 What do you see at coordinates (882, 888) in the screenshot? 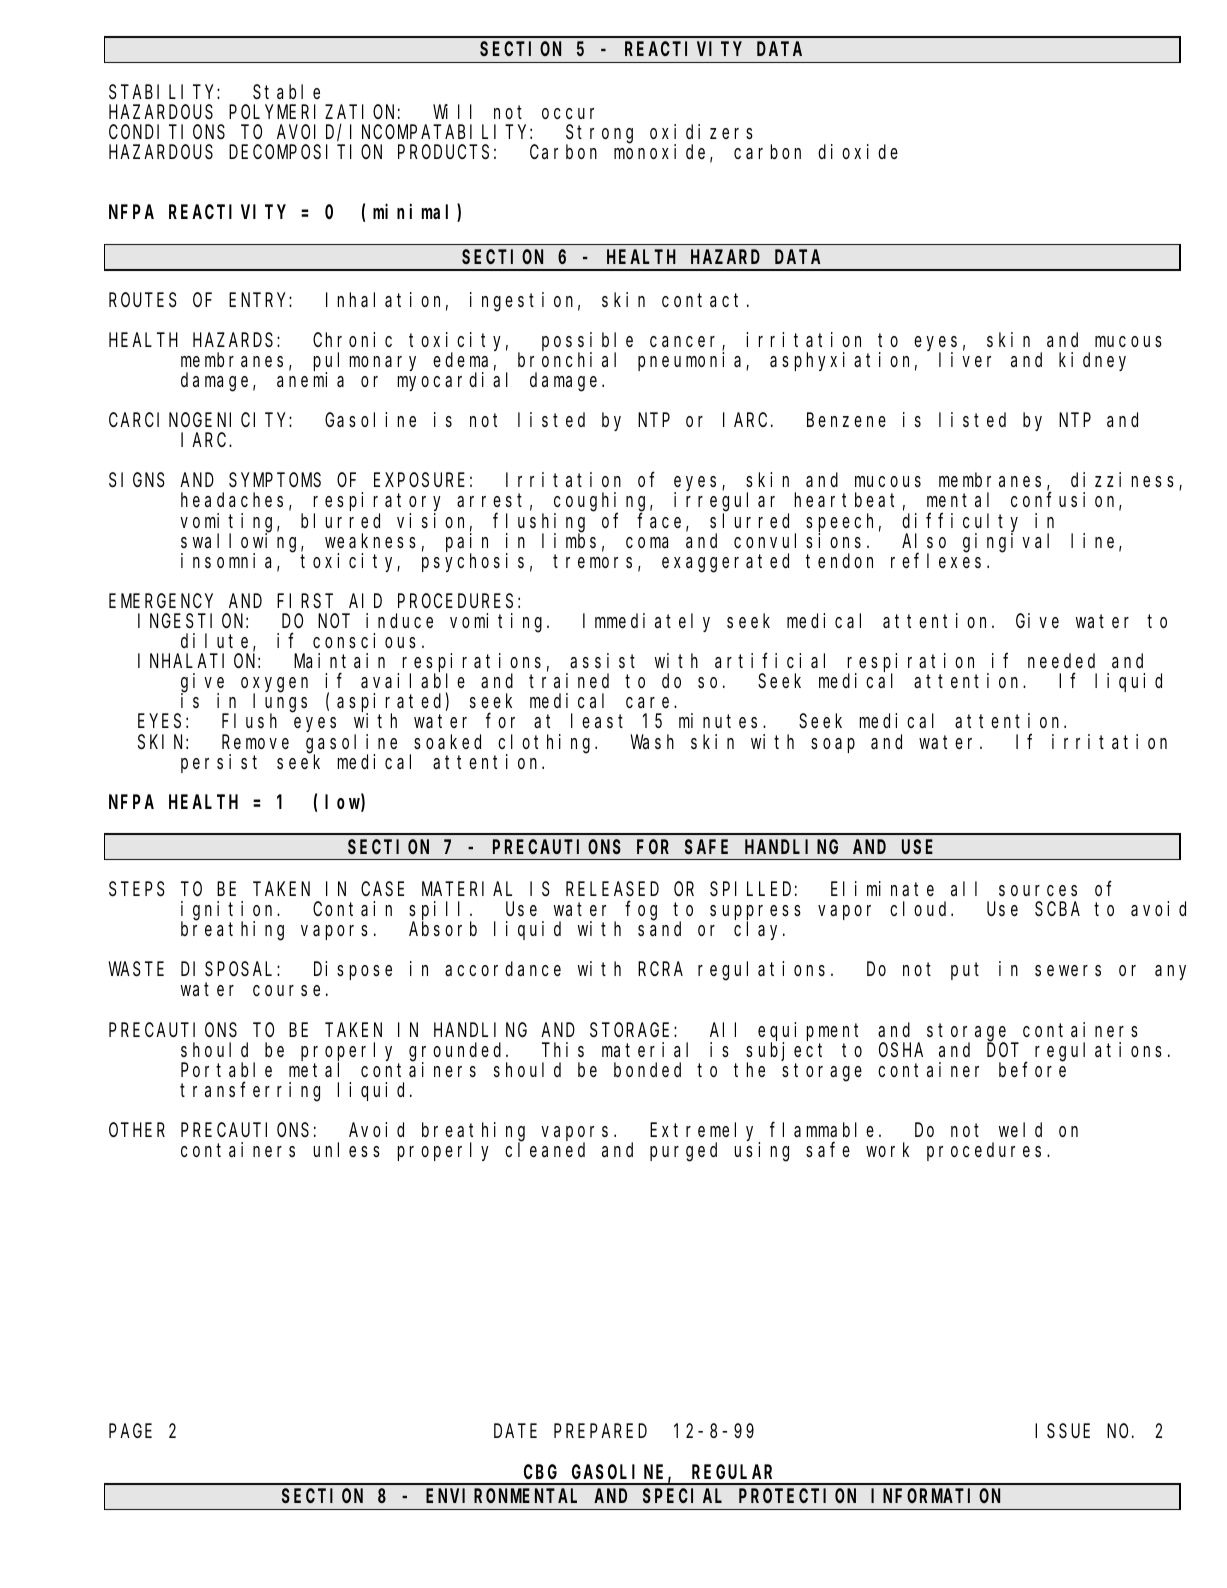
I see `Eliminate` at bounding box center [882, 888].
